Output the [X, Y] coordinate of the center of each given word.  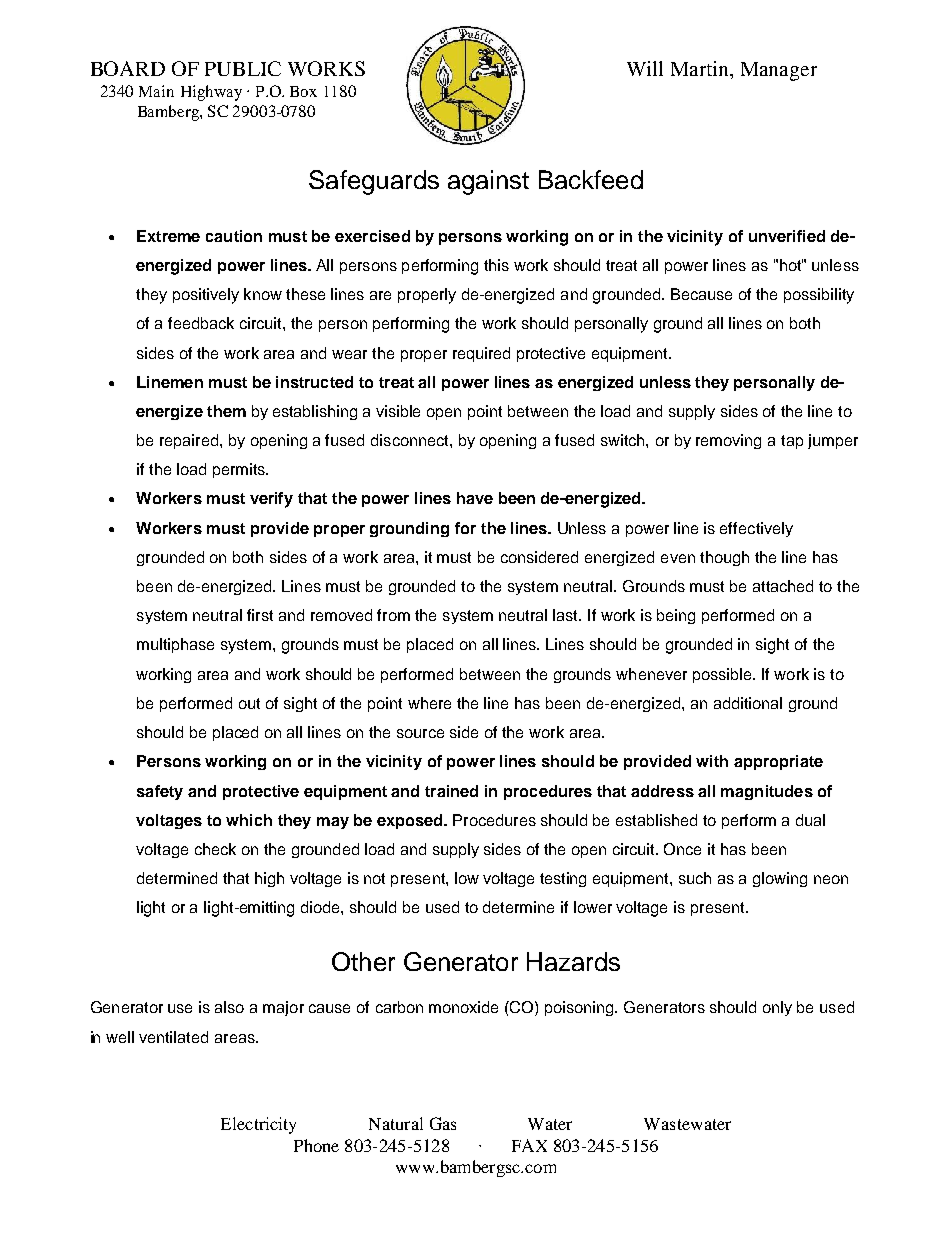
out [249, 703]
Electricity [258, 1125]
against [488, 182]
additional [748, 703]
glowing [780, 879]
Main [156, 91]
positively [206, 296]
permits [240, 470]
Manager [779, 71]
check [215, 849]
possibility [819, 296]
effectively [756, 529]
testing [563, 879]
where [429, 703]
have [475, 498]
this [496, 265]
